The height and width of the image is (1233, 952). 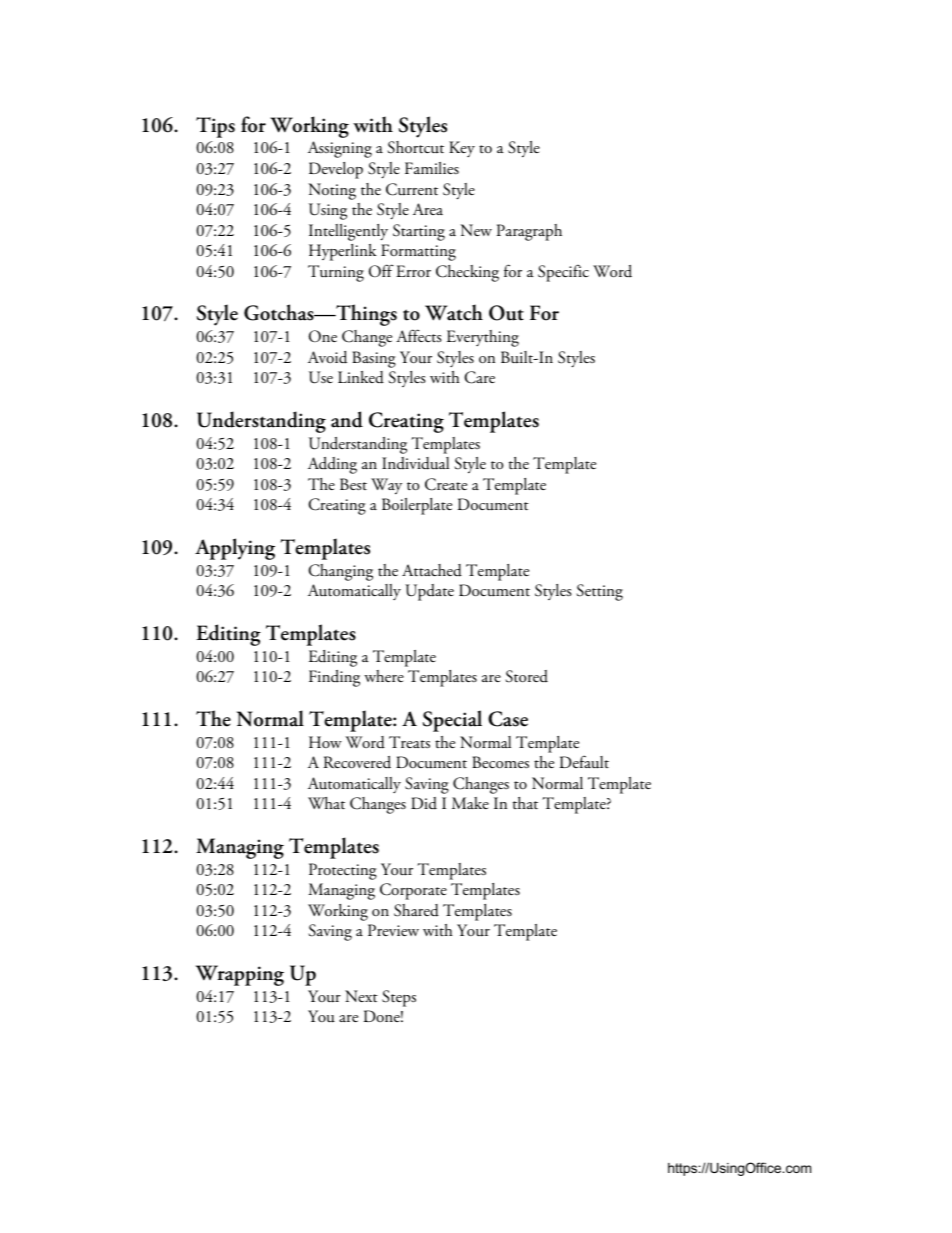 I want to click on Tips, so click(x=215, y=127).
